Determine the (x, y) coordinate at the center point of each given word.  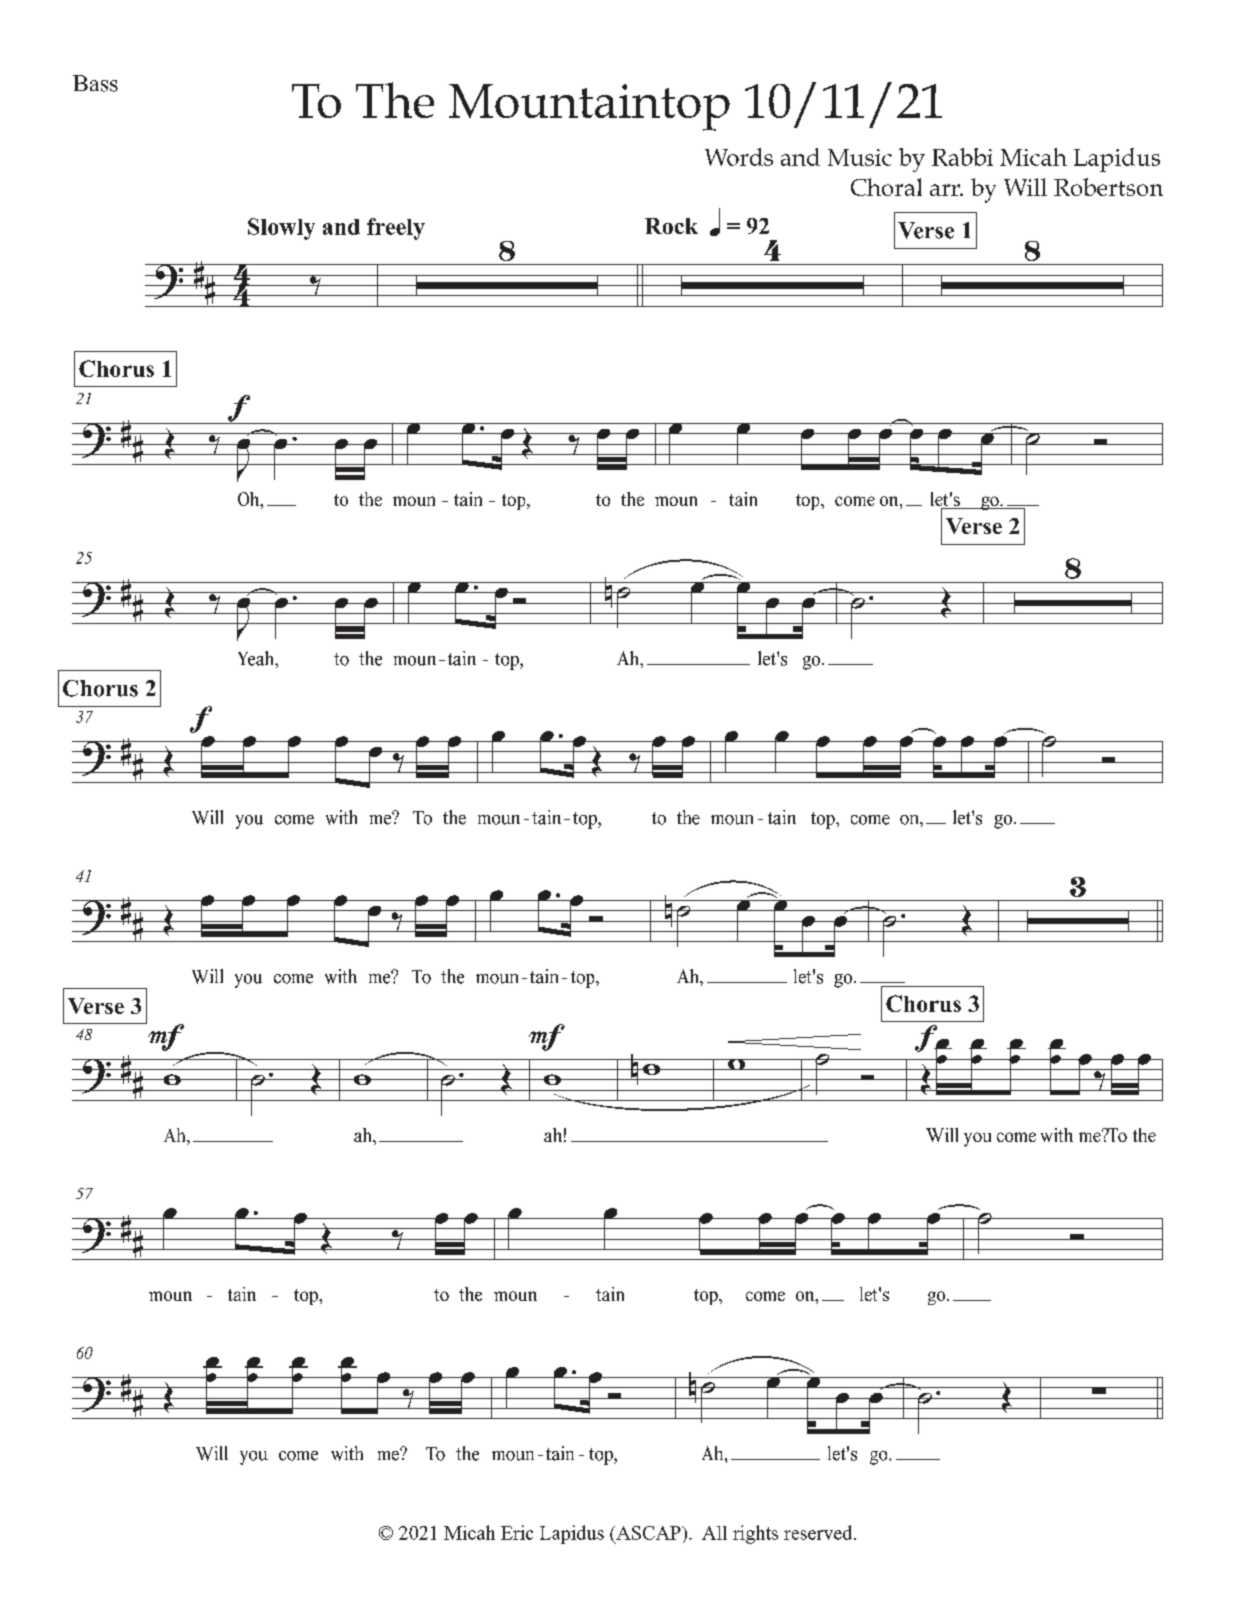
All (714, 1533)
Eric (517, 1532)
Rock (671, 226)
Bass (95, 83)
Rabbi (962, 157)
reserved (819, 1532)
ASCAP (648, 1533)
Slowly (281, 229)
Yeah (257, 658)
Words (739, 157)
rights (755, 1534)
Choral (886, 187)
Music (860, 157)
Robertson (1108, 187)
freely (396, 229)
